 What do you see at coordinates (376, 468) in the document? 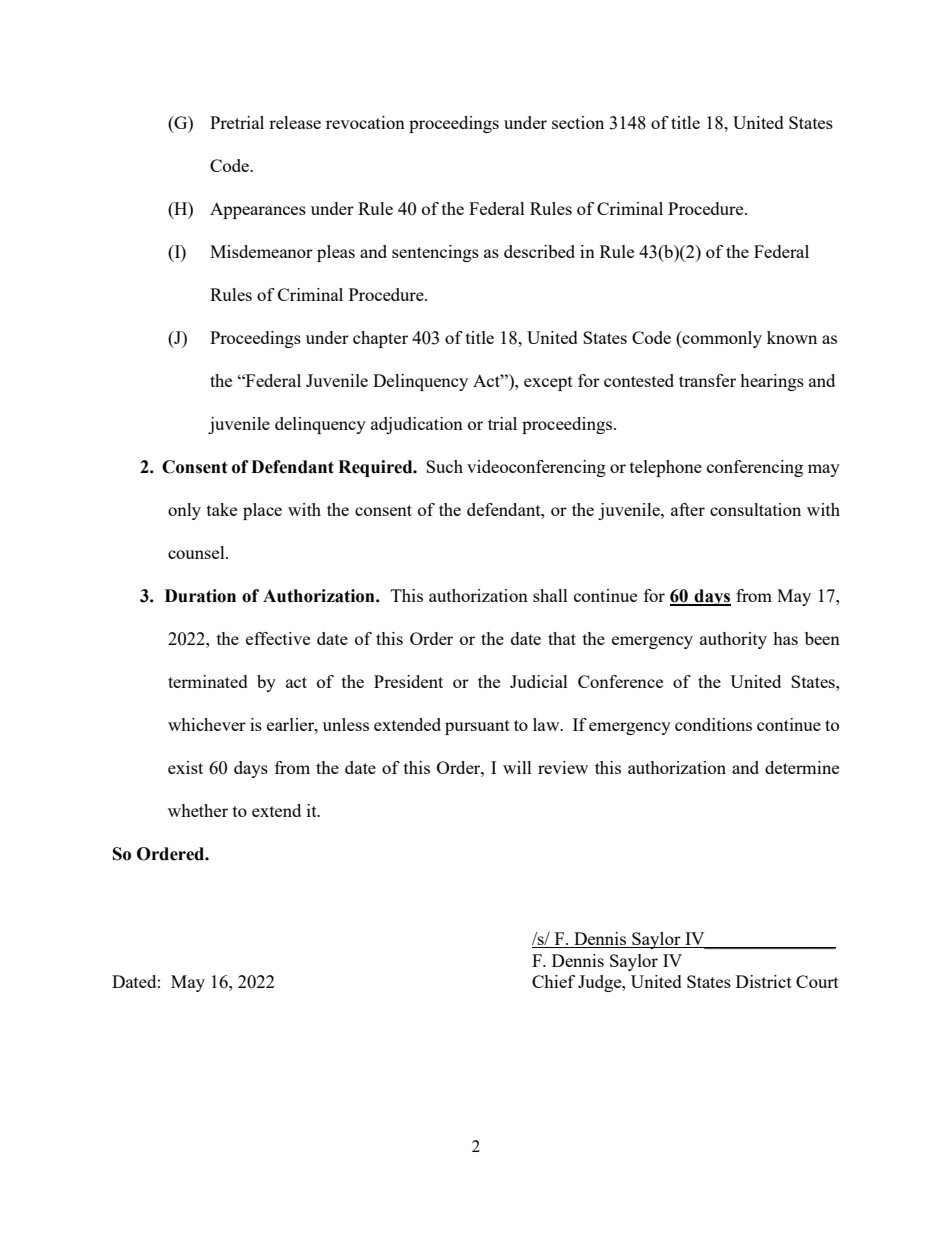
I see `Required` at bounding box center [376, 468].
